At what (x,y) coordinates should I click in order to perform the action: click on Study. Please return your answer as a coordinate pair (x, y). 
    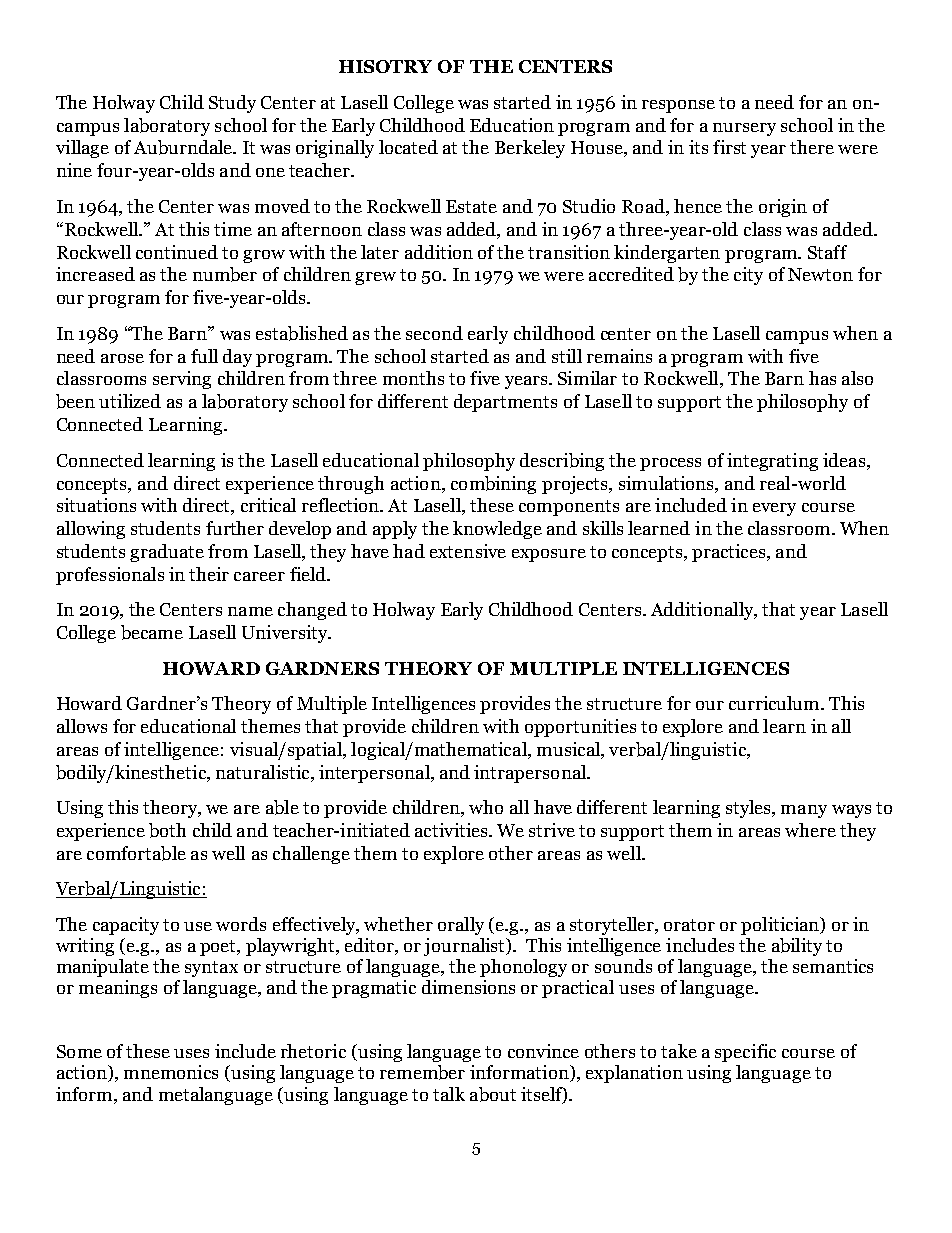
    Looking at the image, I should click on (232, 104).
